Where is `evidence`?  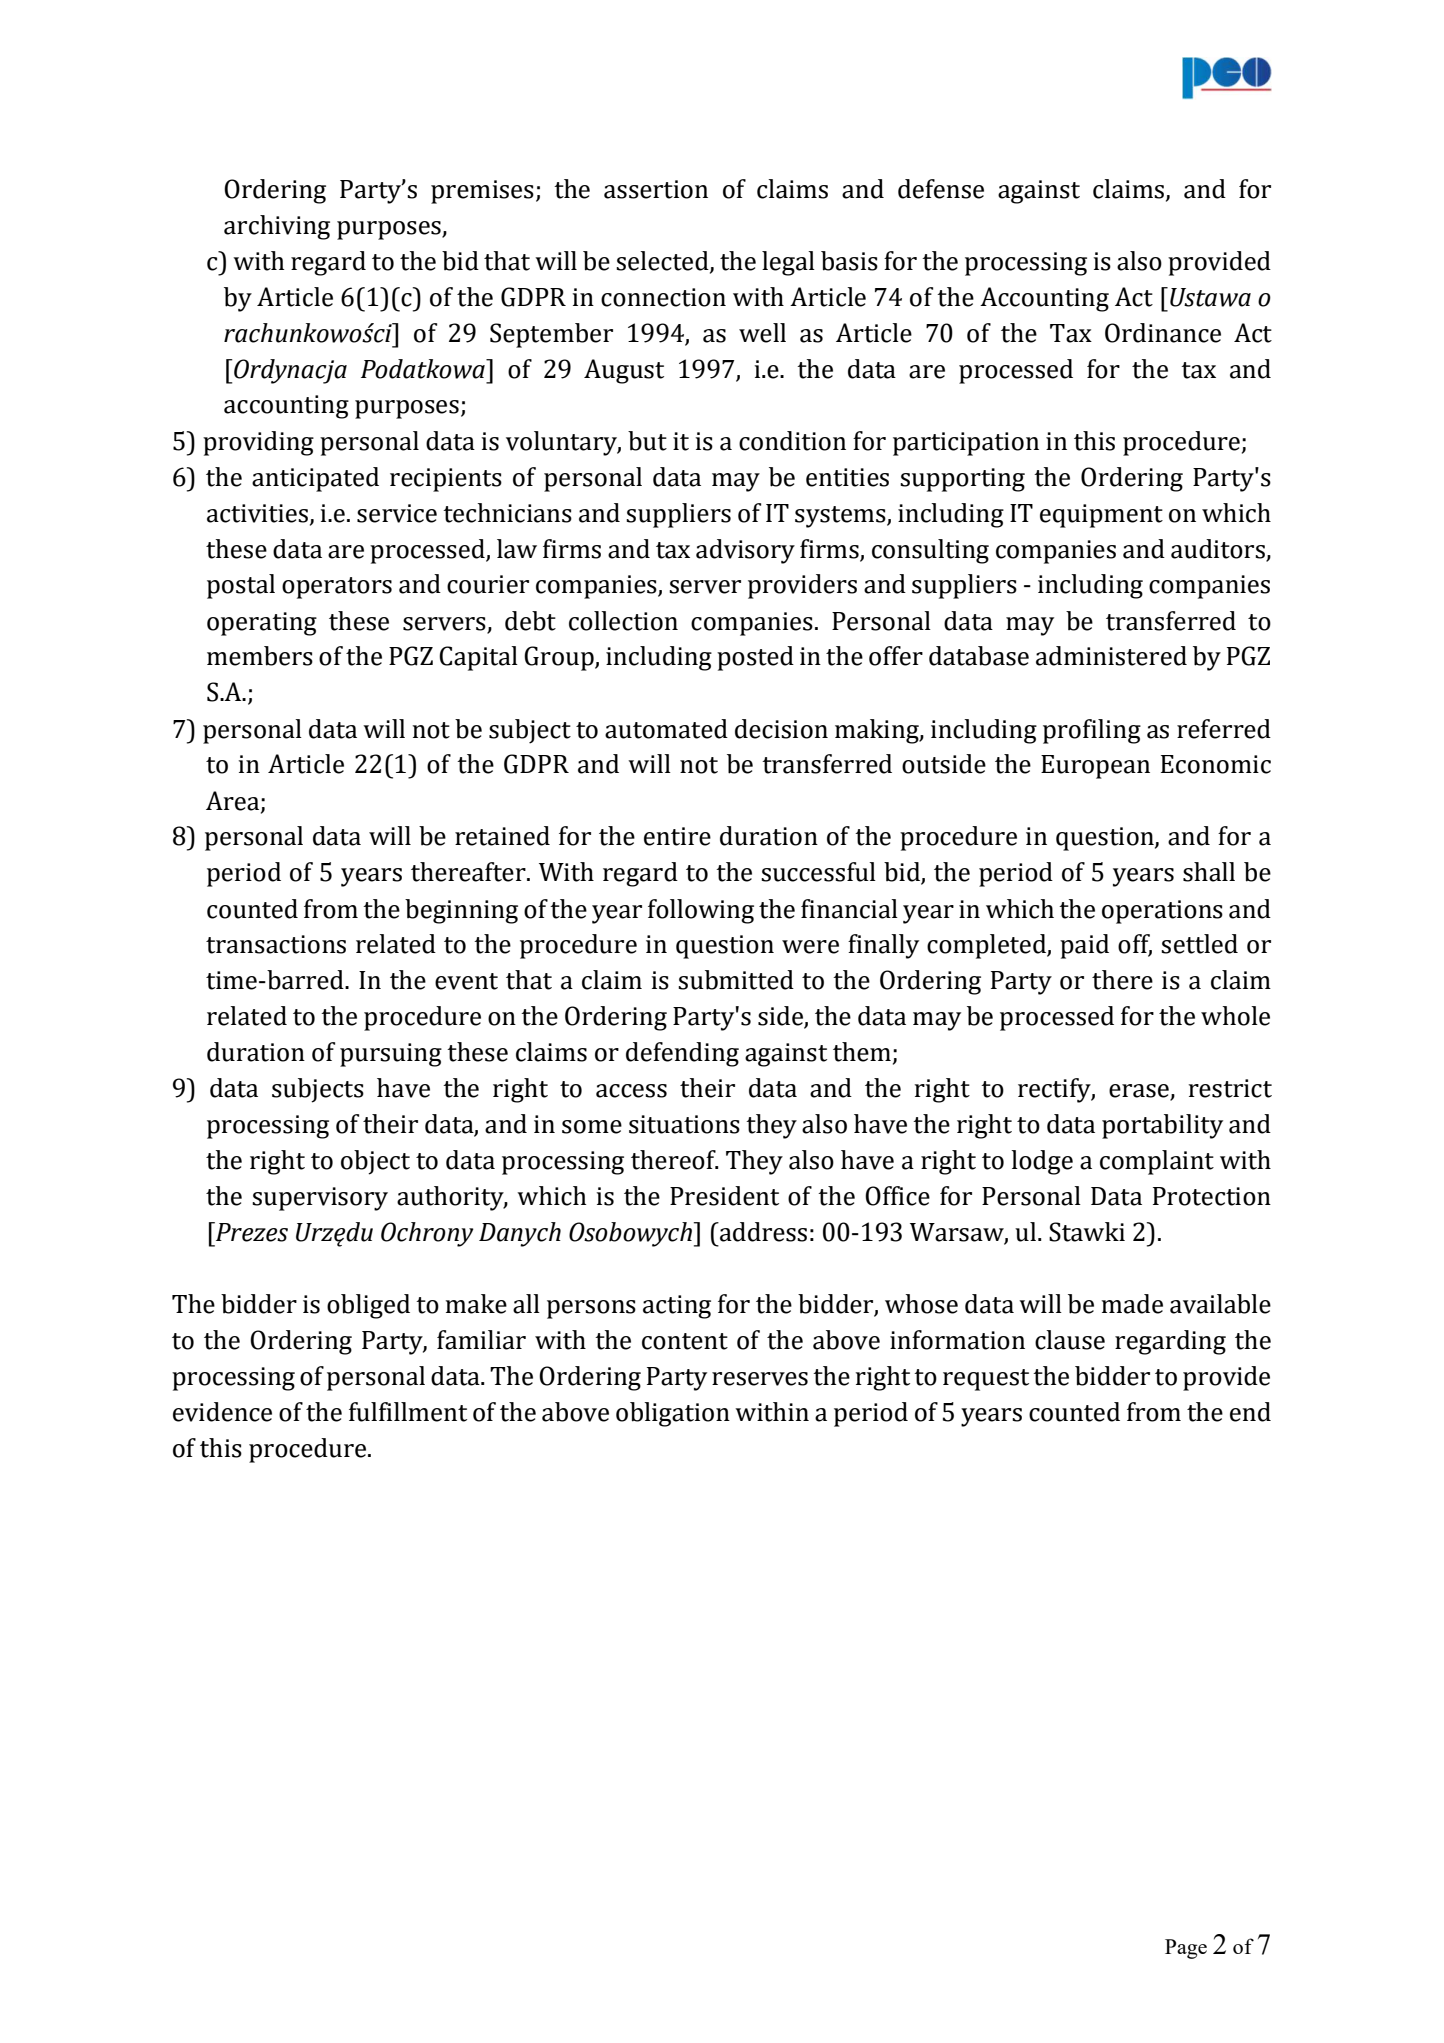
evidence is located at coordinates (222, 1412).
